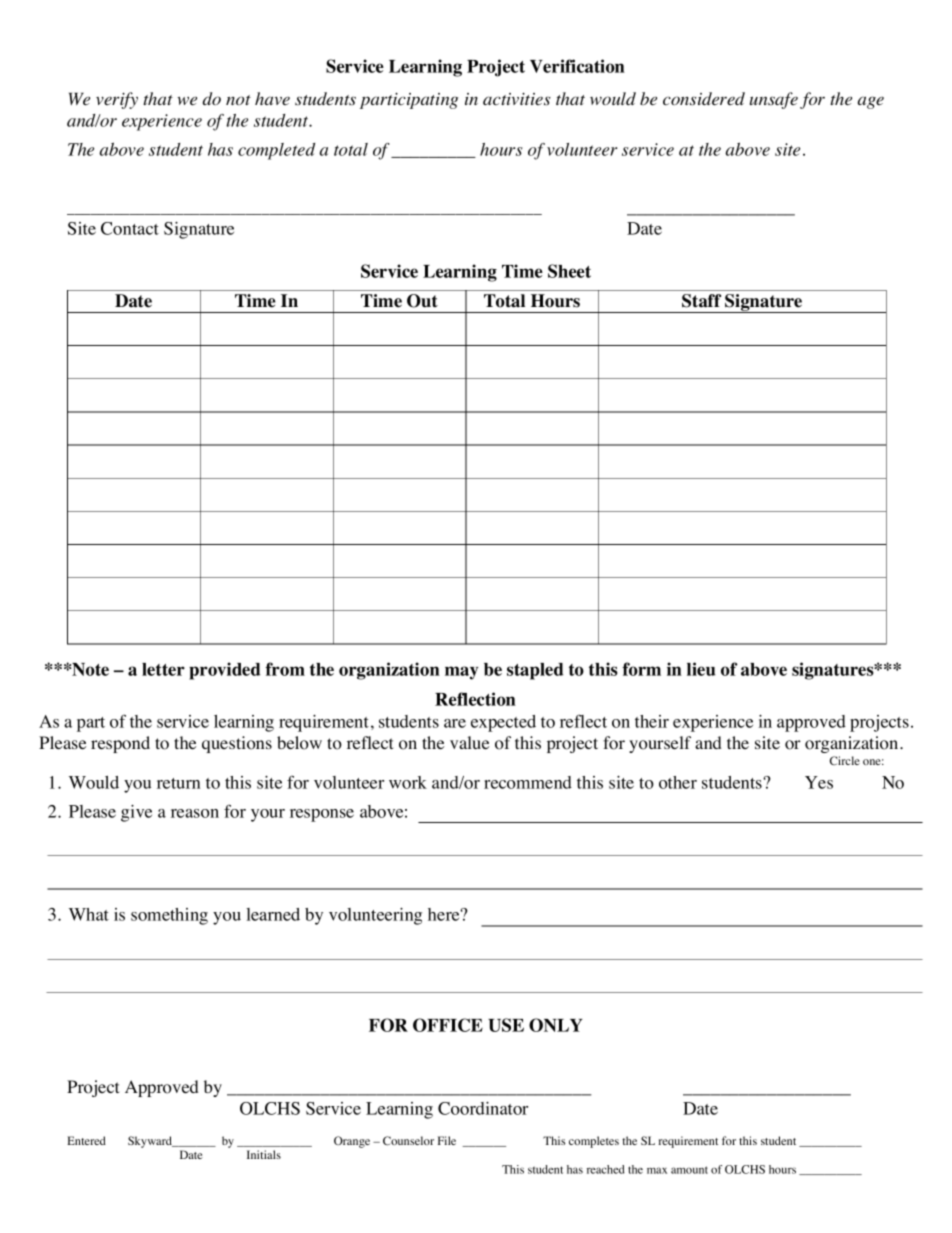 The width and height of the image is (952, 1233). Describe the element at coordinates (117, 100) in the image. I see `verify` at that location.
